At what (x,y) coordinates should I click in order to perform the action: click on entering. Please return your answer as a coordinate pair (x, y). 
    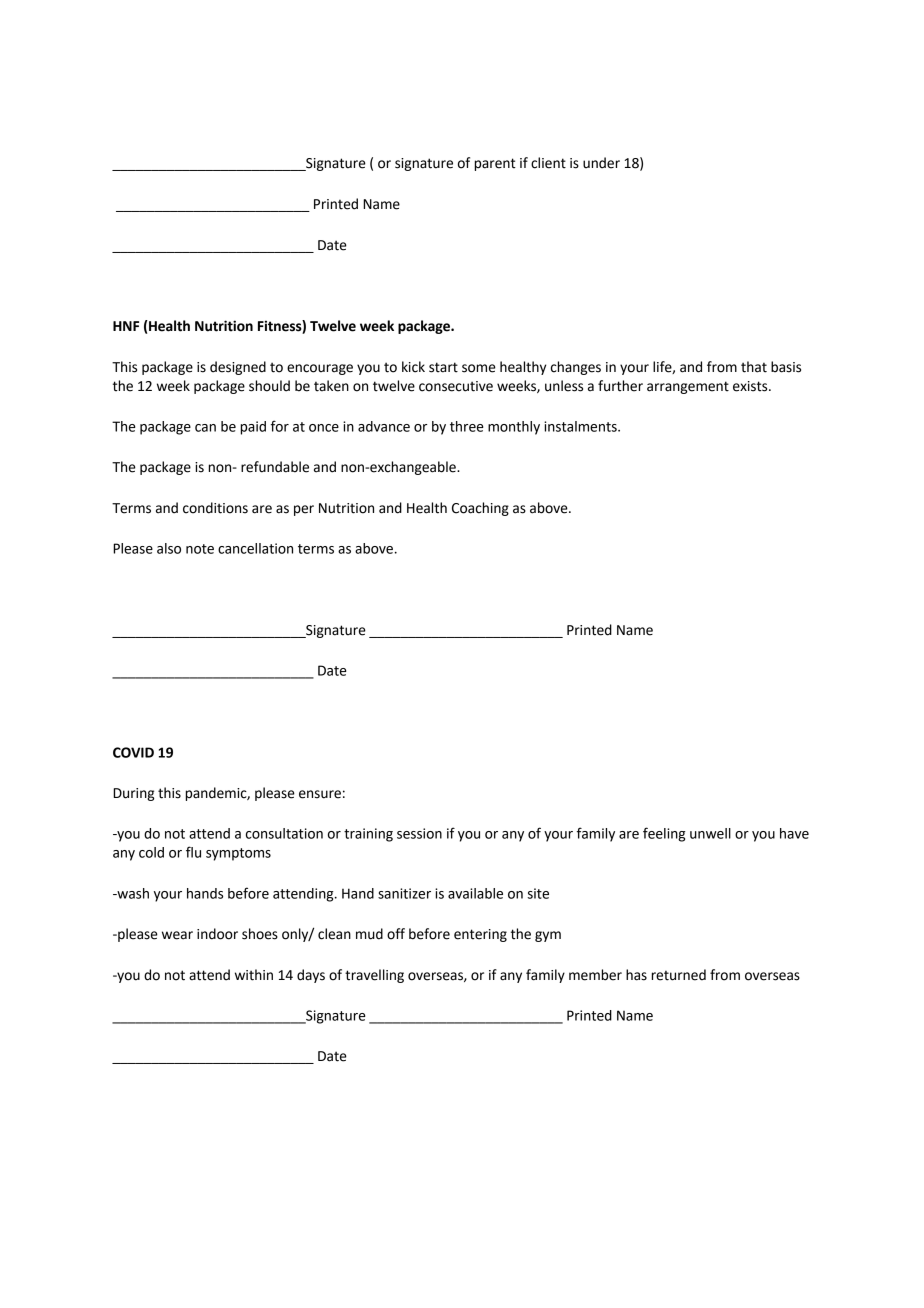
    Looking at the image, I should click on (480, 935).
